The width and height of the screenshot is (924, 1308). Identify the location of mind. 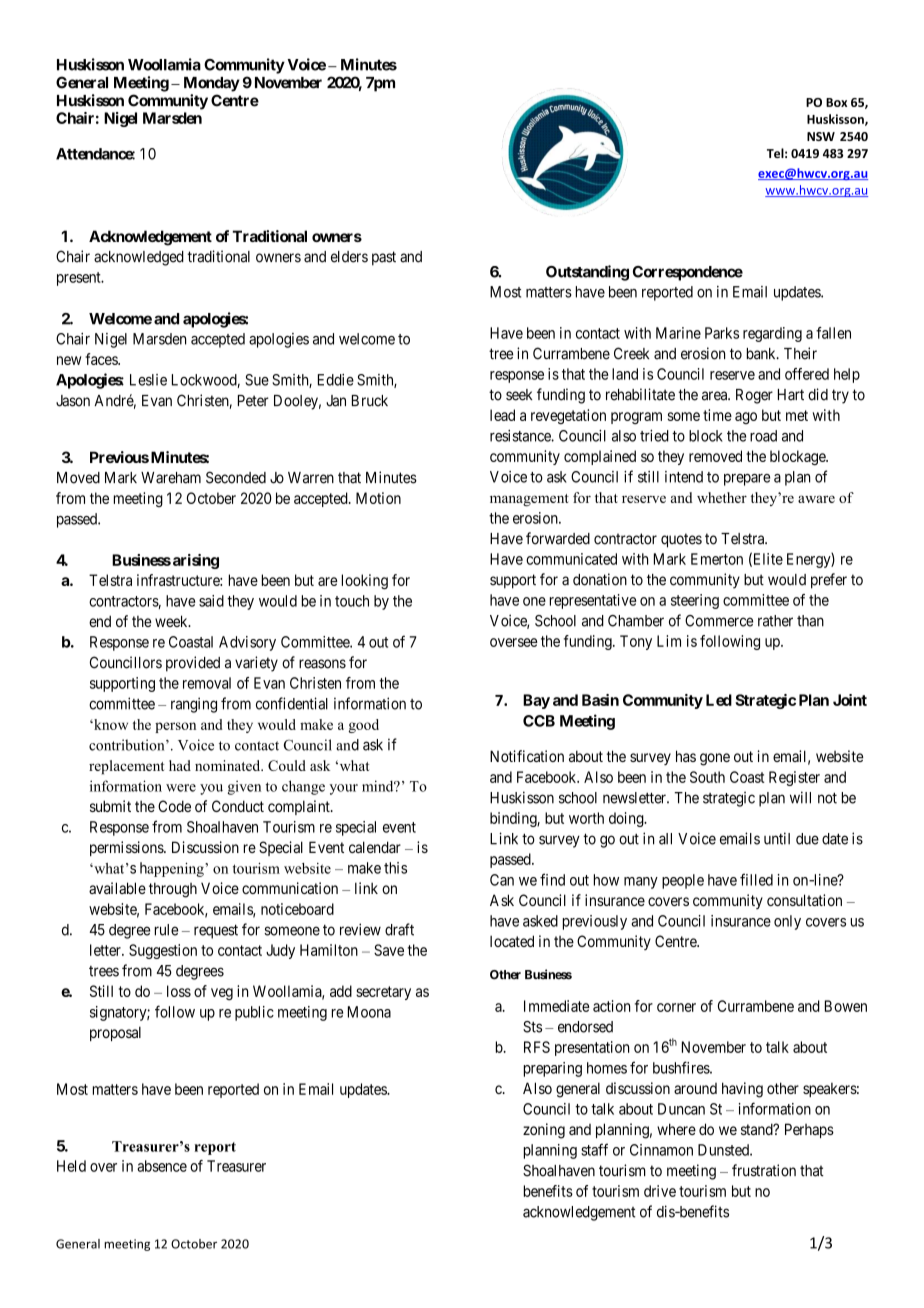
(379, 786).
